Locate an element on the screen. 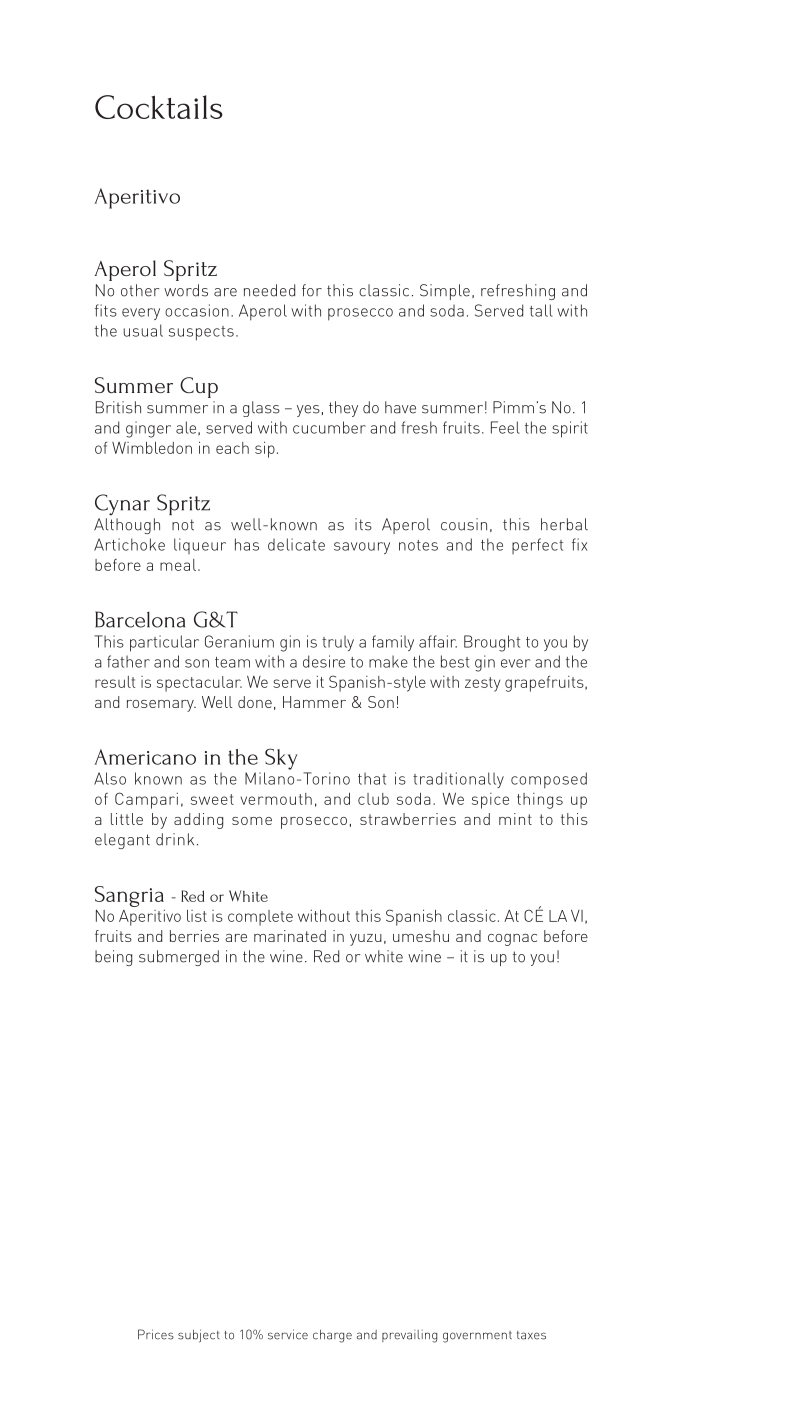 This screenshot has height=1411, width=810. Feel is located at coordinates (505, 427).
